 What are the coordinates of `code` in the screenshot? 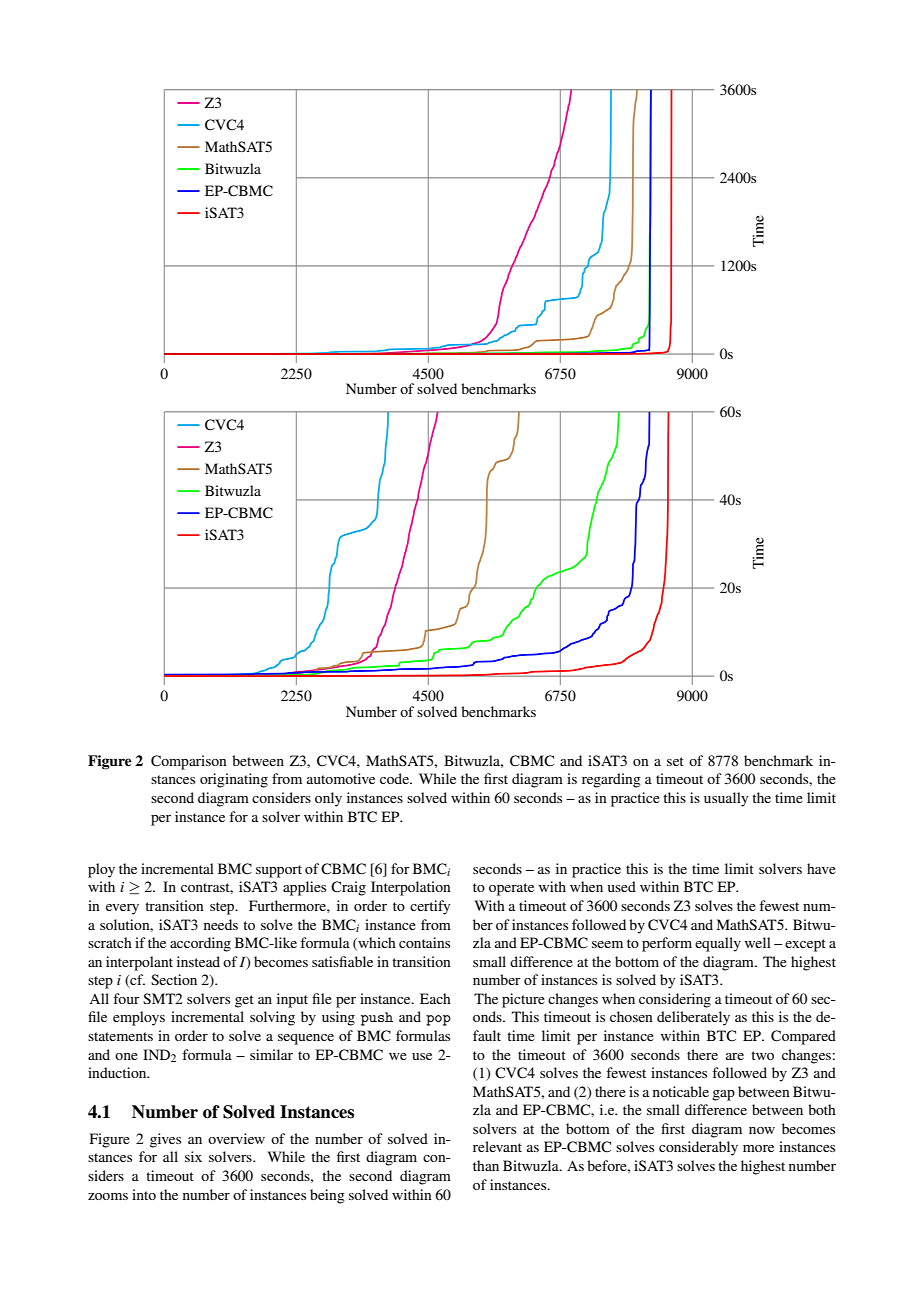 It's located at (395, 778).
